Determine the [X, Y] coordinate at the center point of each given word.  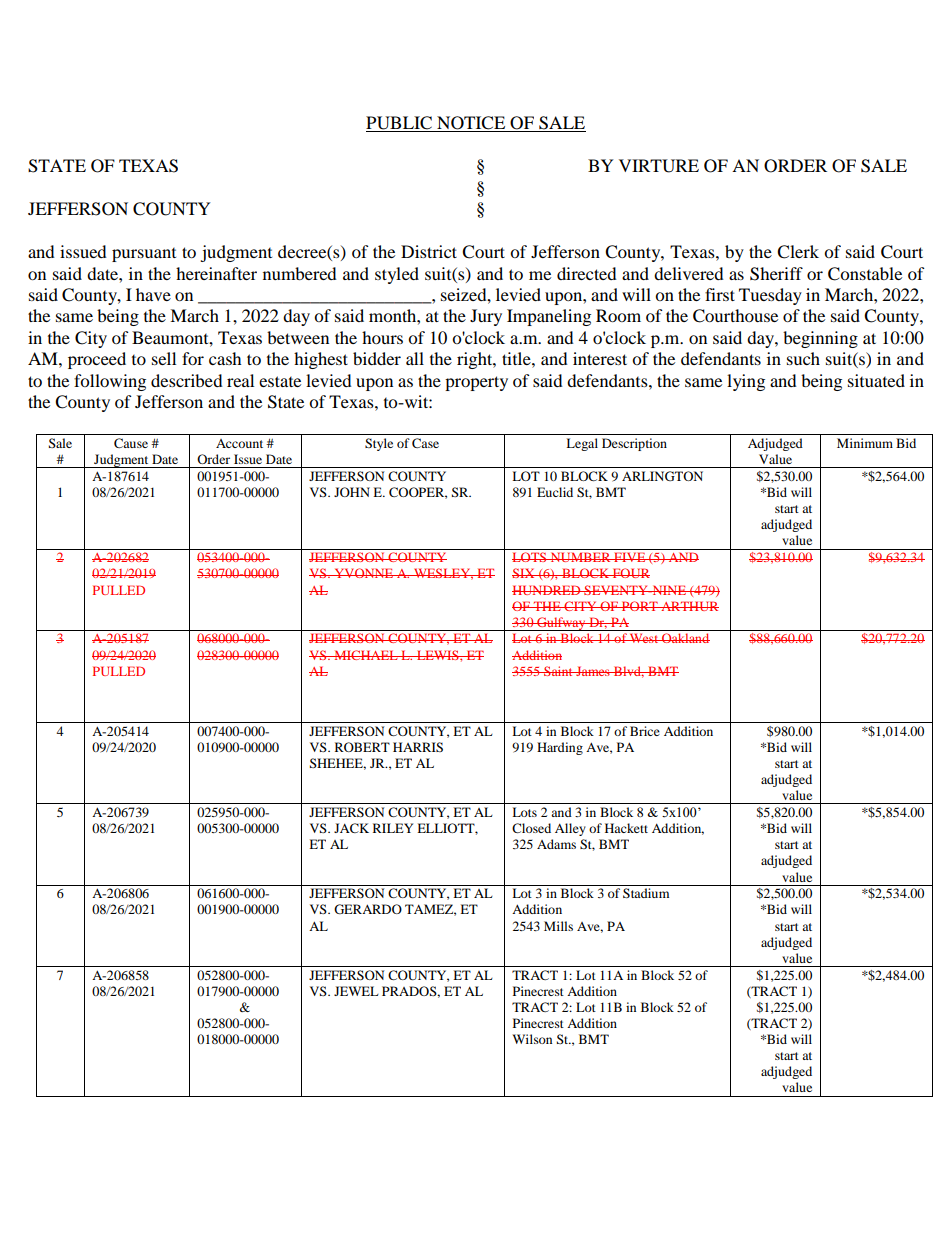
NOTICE [471, 124]
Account [239, 443]
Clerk [798, 252]
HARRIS [418, 747]
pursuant [144, 255]
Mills [558, 926]
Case [425, 443]
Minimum [865, 443]
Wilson [532, 1039]
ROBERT [362, 747]
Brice [645, 731]
